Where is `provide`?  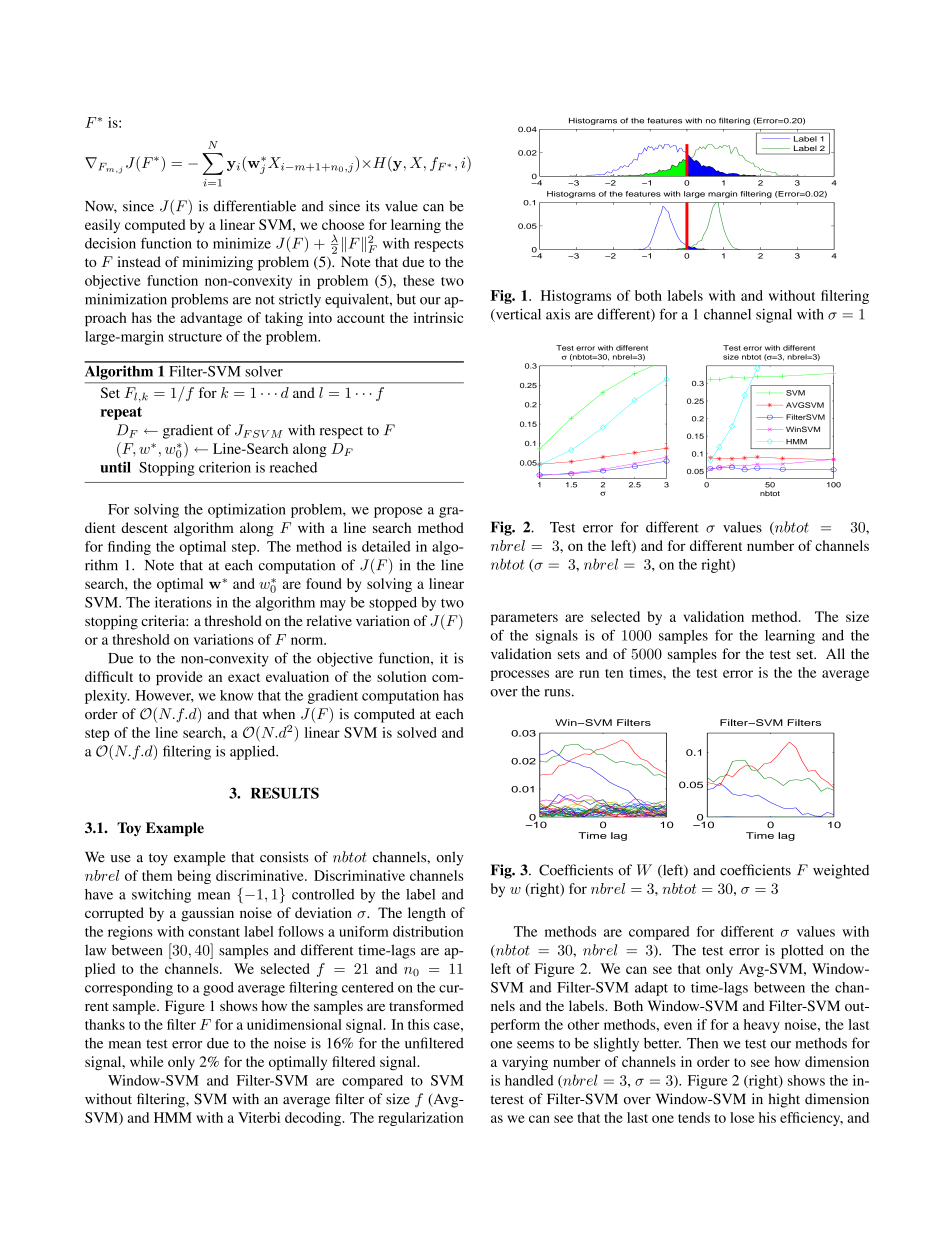 provide is located at coordinates (179, 678).
